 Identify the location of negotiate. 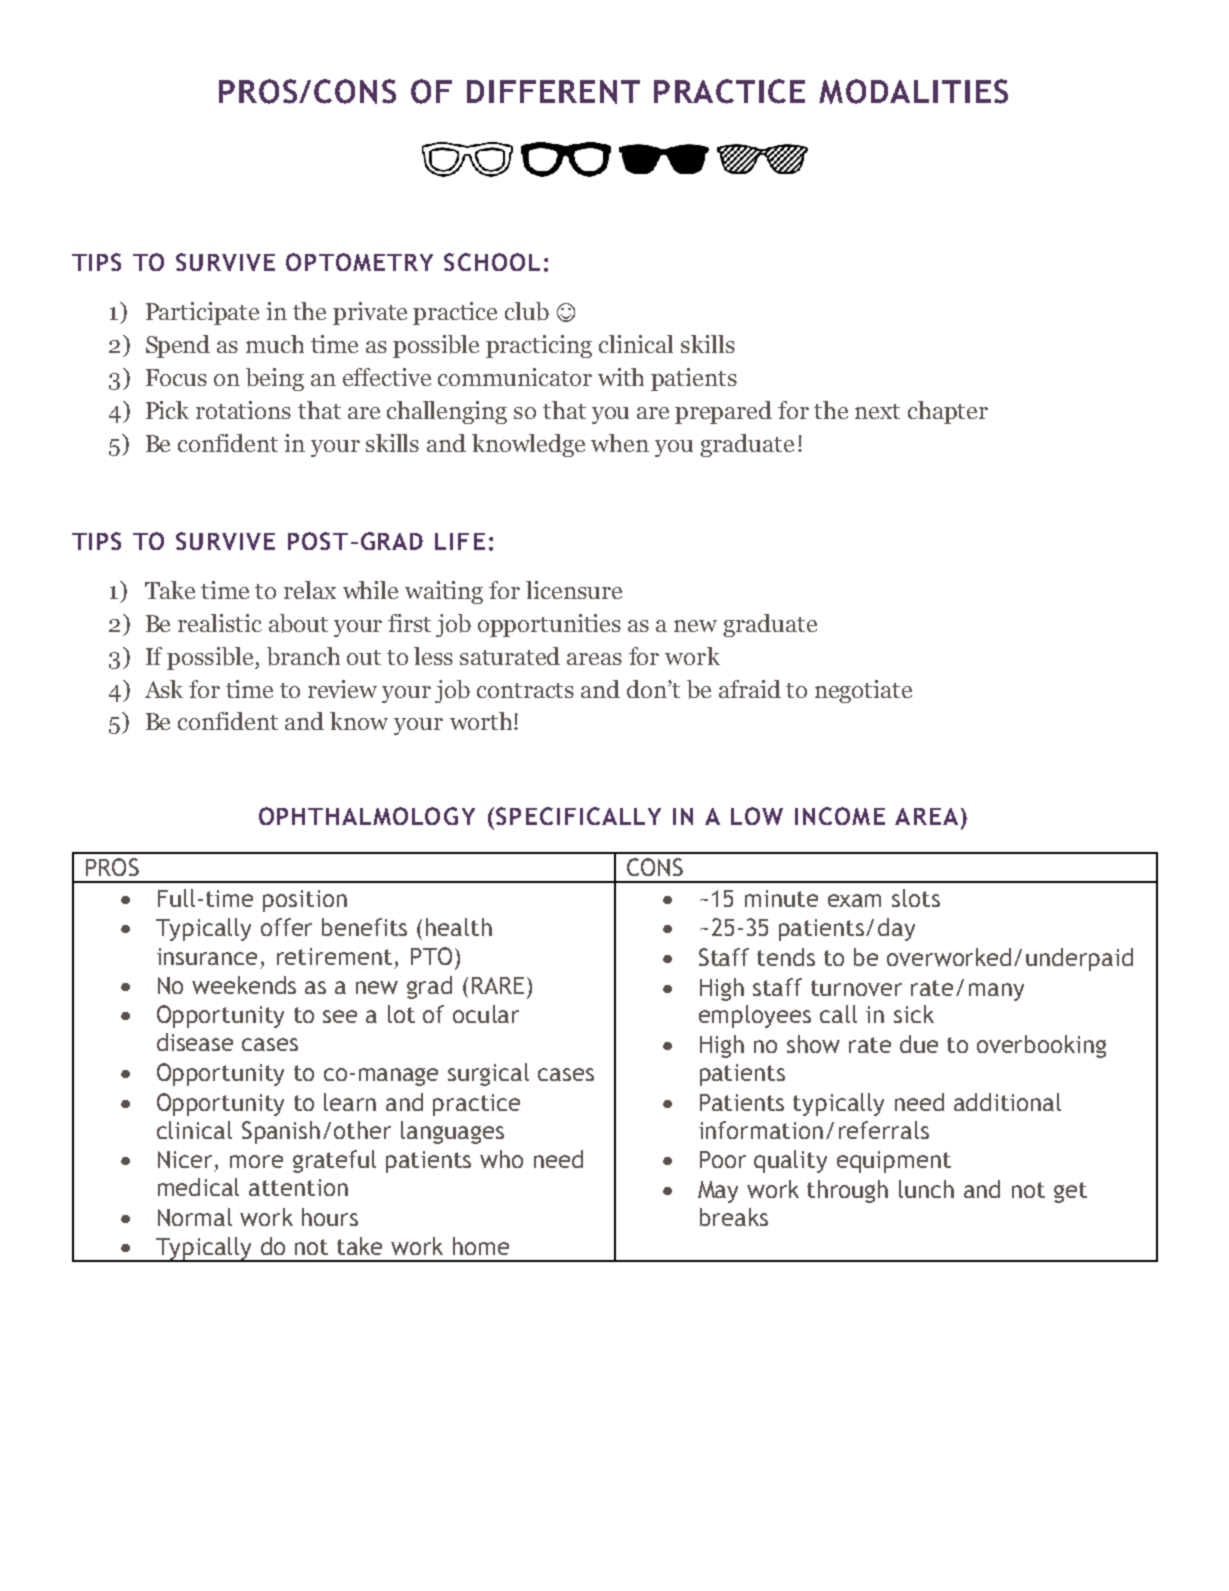
(863, 691).
